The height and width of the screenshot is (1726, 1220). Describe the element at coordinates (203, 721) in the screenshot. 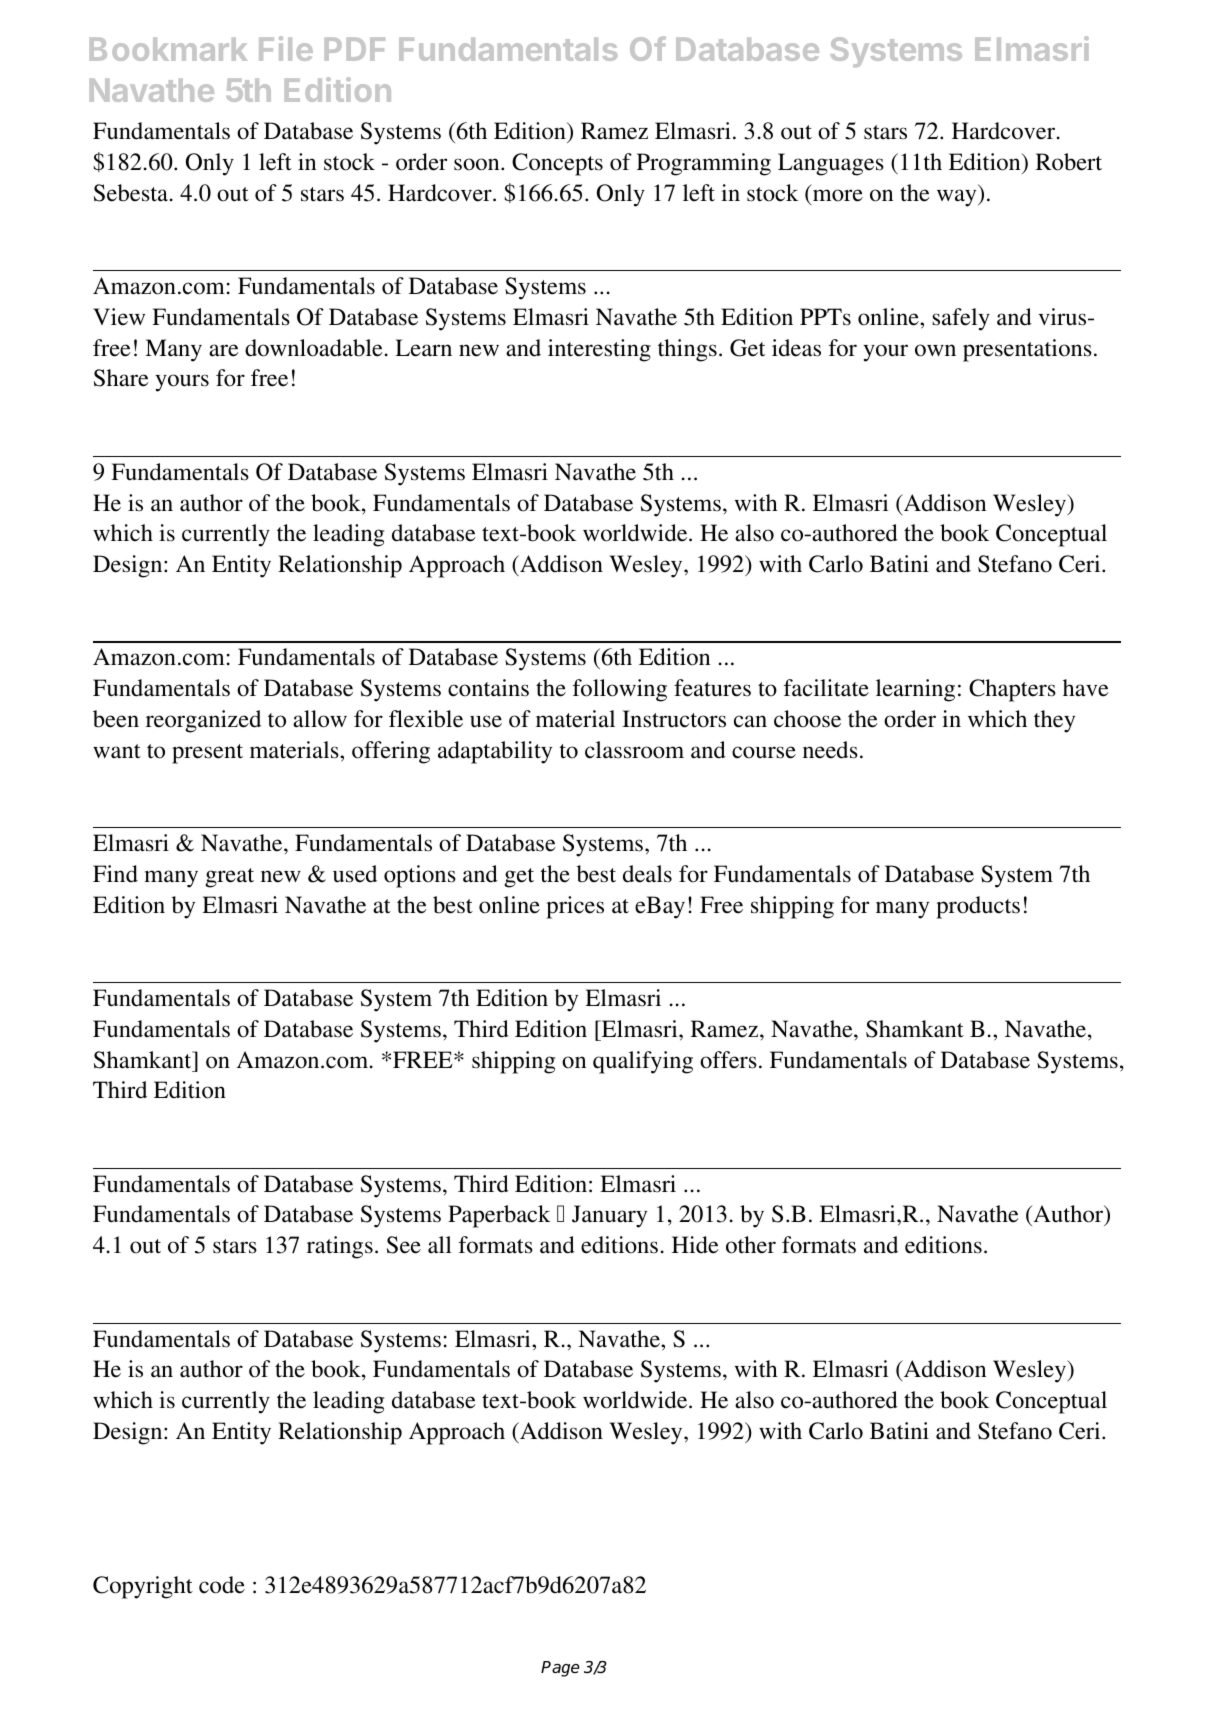

I see `reorganized` at that location.
